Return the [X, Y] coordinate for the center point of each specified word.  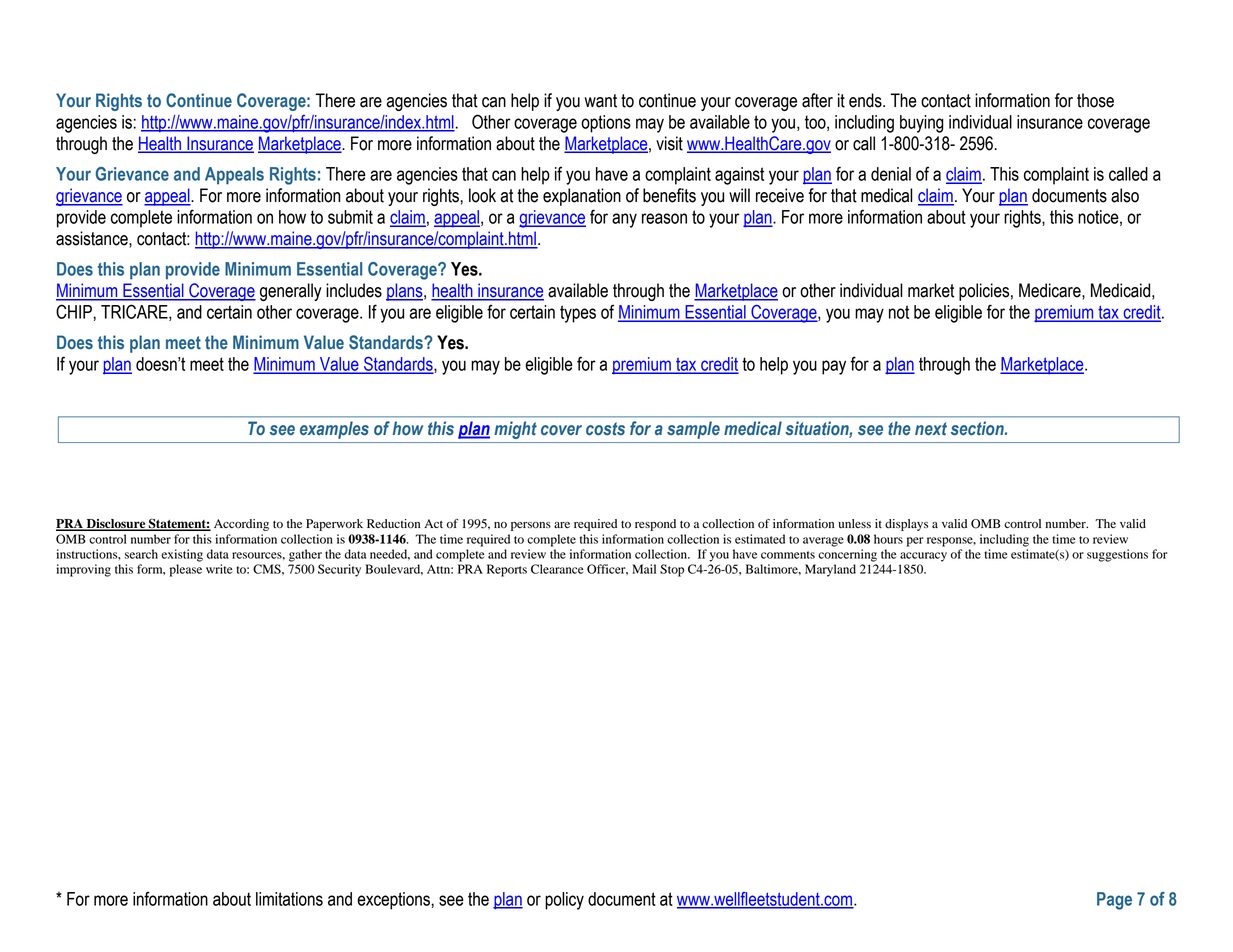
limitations [289, 899]
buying [922, 124]
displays [906, 525]
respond [655, 525]
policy [564, 901]
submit [350, 217]
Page [1114, 901]
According [241, 525]
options [606, 124]
